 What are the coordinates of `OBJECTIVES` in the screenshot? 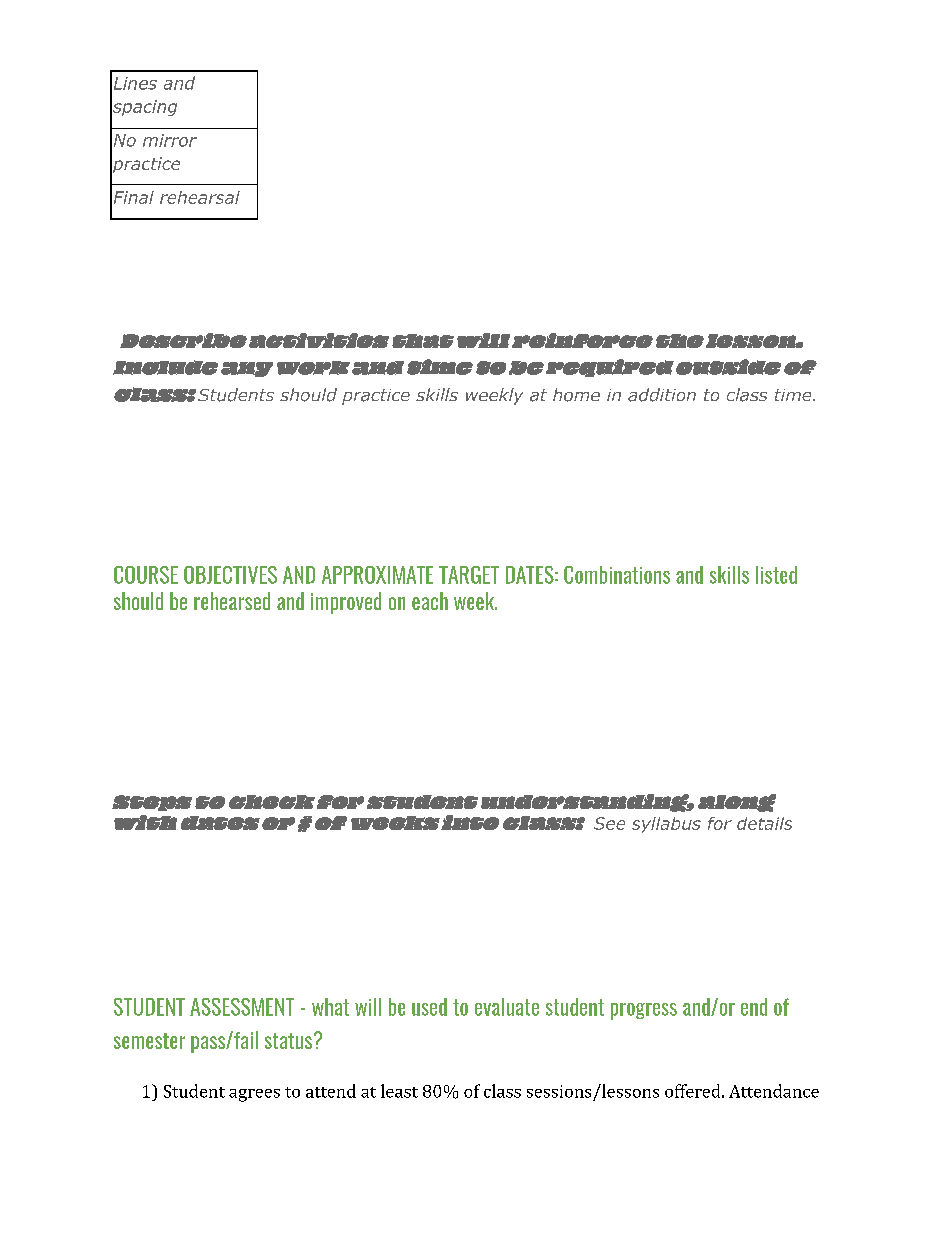 It's located at (230, 575).
